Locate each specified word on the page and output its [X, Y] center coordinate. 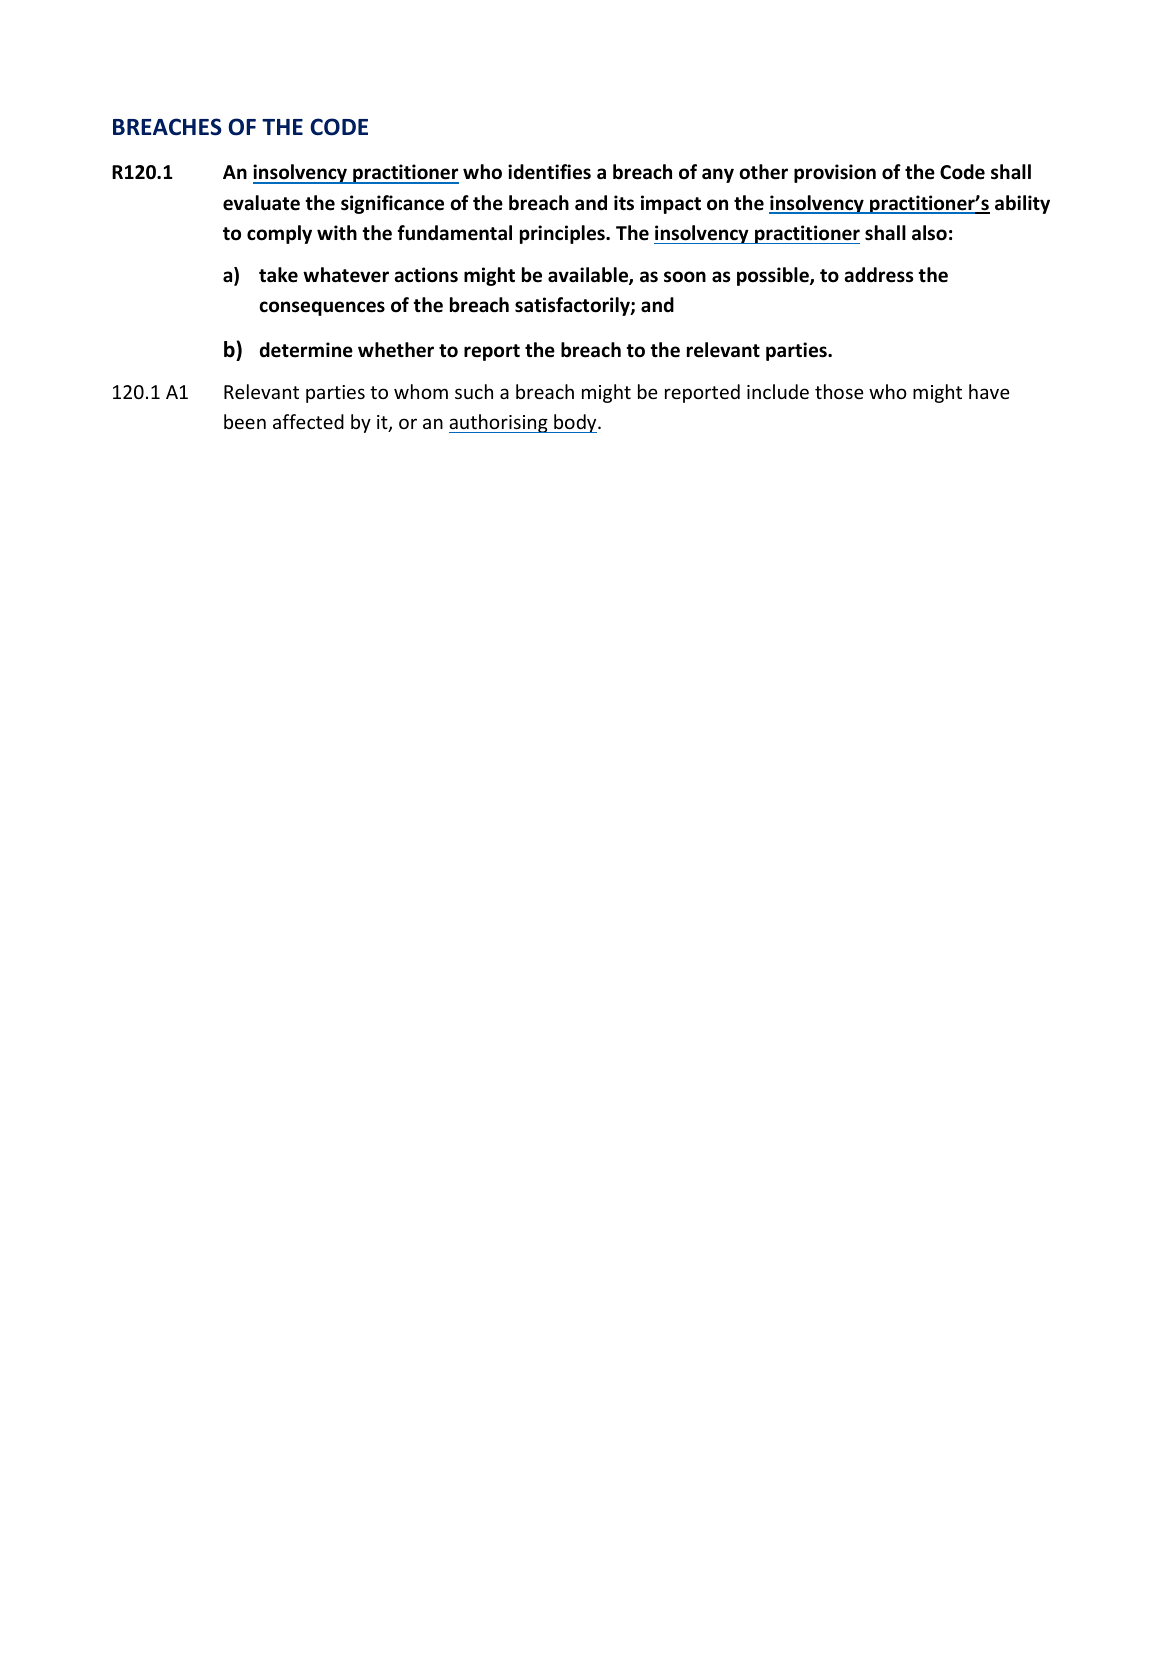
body [575, 423]
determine [306, 350]
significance [392, 204]
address [879, 275]
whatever [346, 275]
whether [396, 350]
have [989, 391]
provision [835, 173]
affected [308, 421]
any [718, 175]
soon [685, 277]
